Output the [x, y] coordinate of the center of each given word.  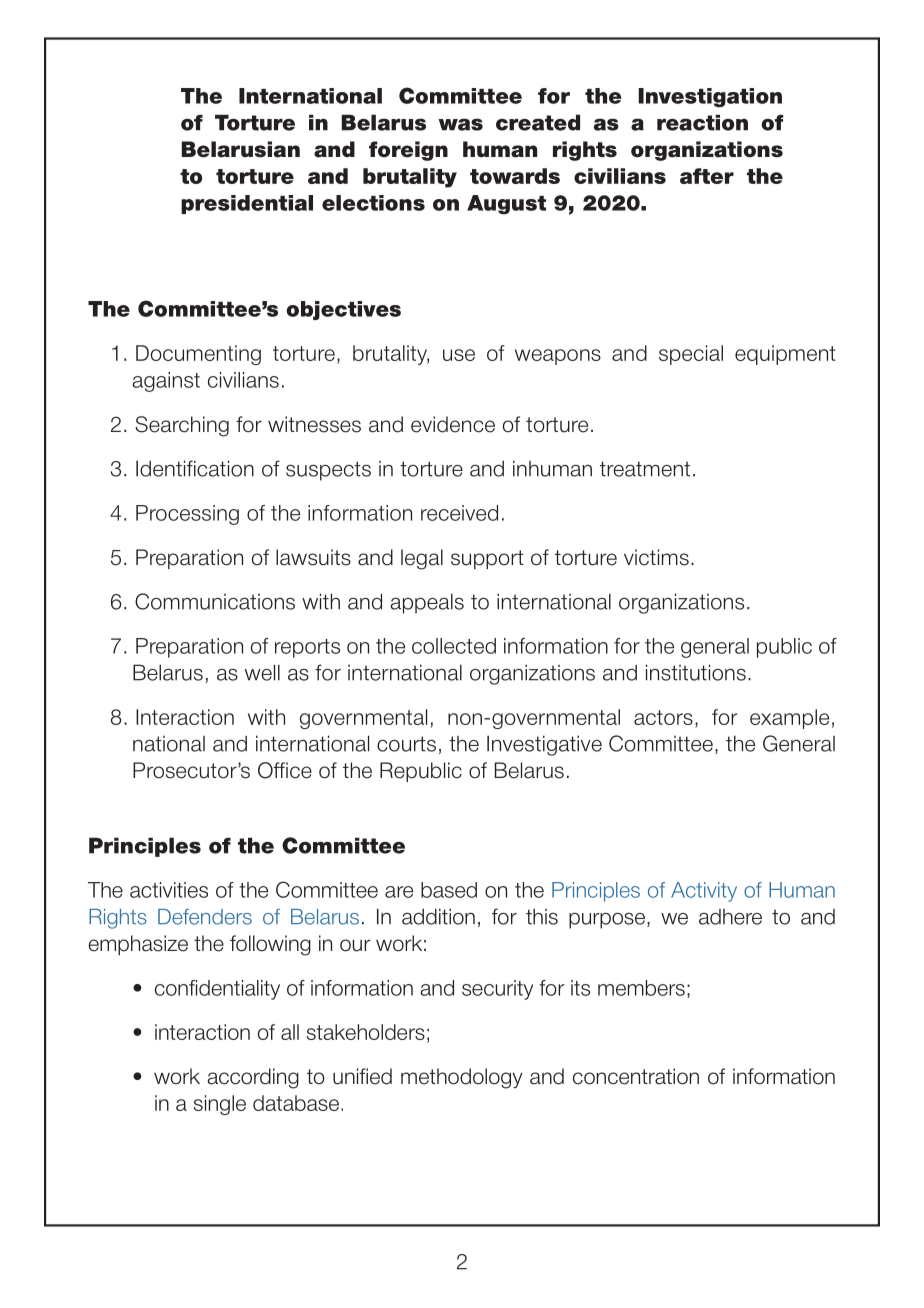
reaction [702, 122]
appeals [427, 604]
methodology [462, 1078]
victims [656, 557]
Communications [215, 601]
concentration [636, 1076]
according [253, 1078]
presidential [247, 204]
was [461, 124]
